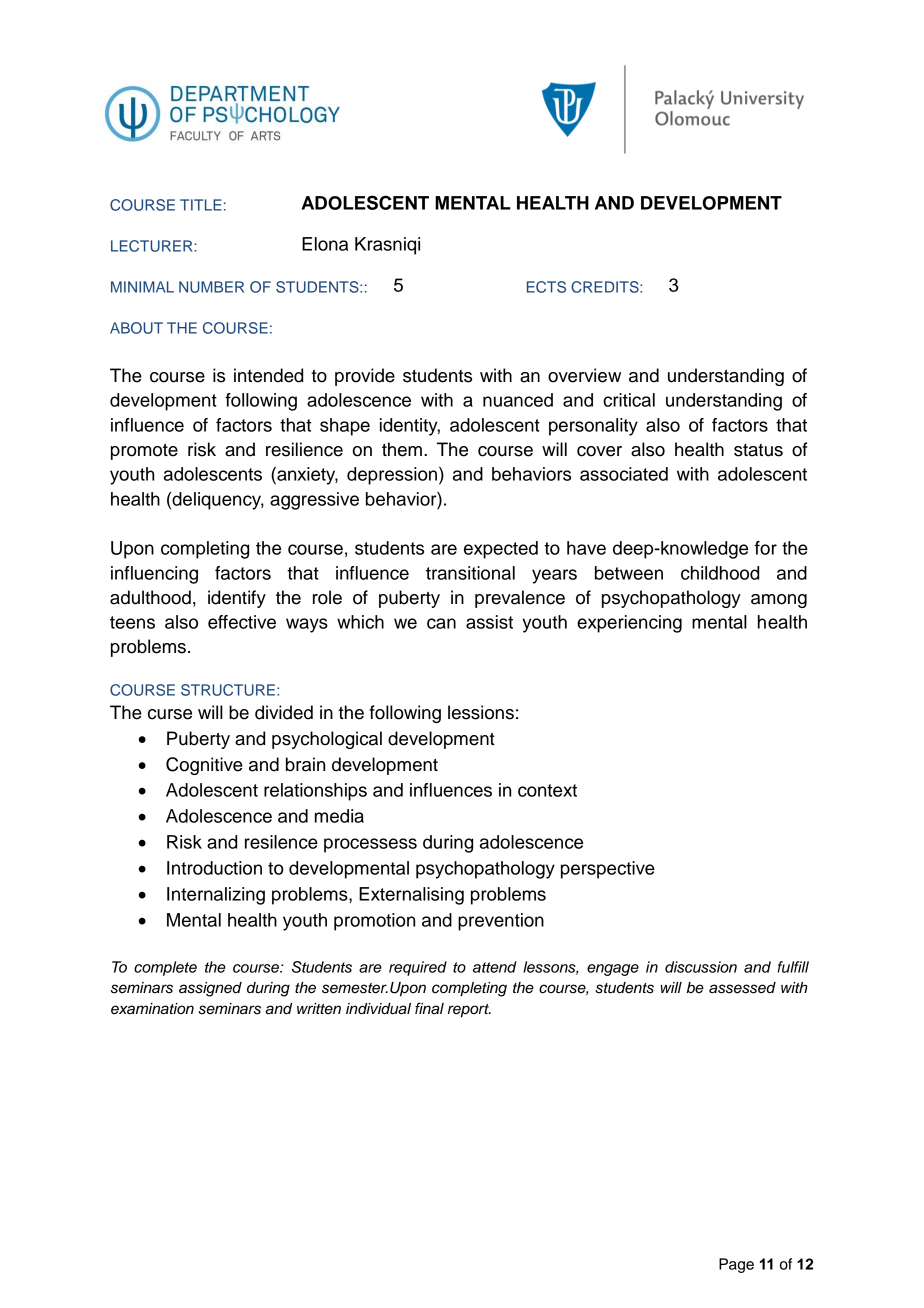 The height and width of the document is (1308, 924). I want to click on Cognitive, so click(204, 766).
